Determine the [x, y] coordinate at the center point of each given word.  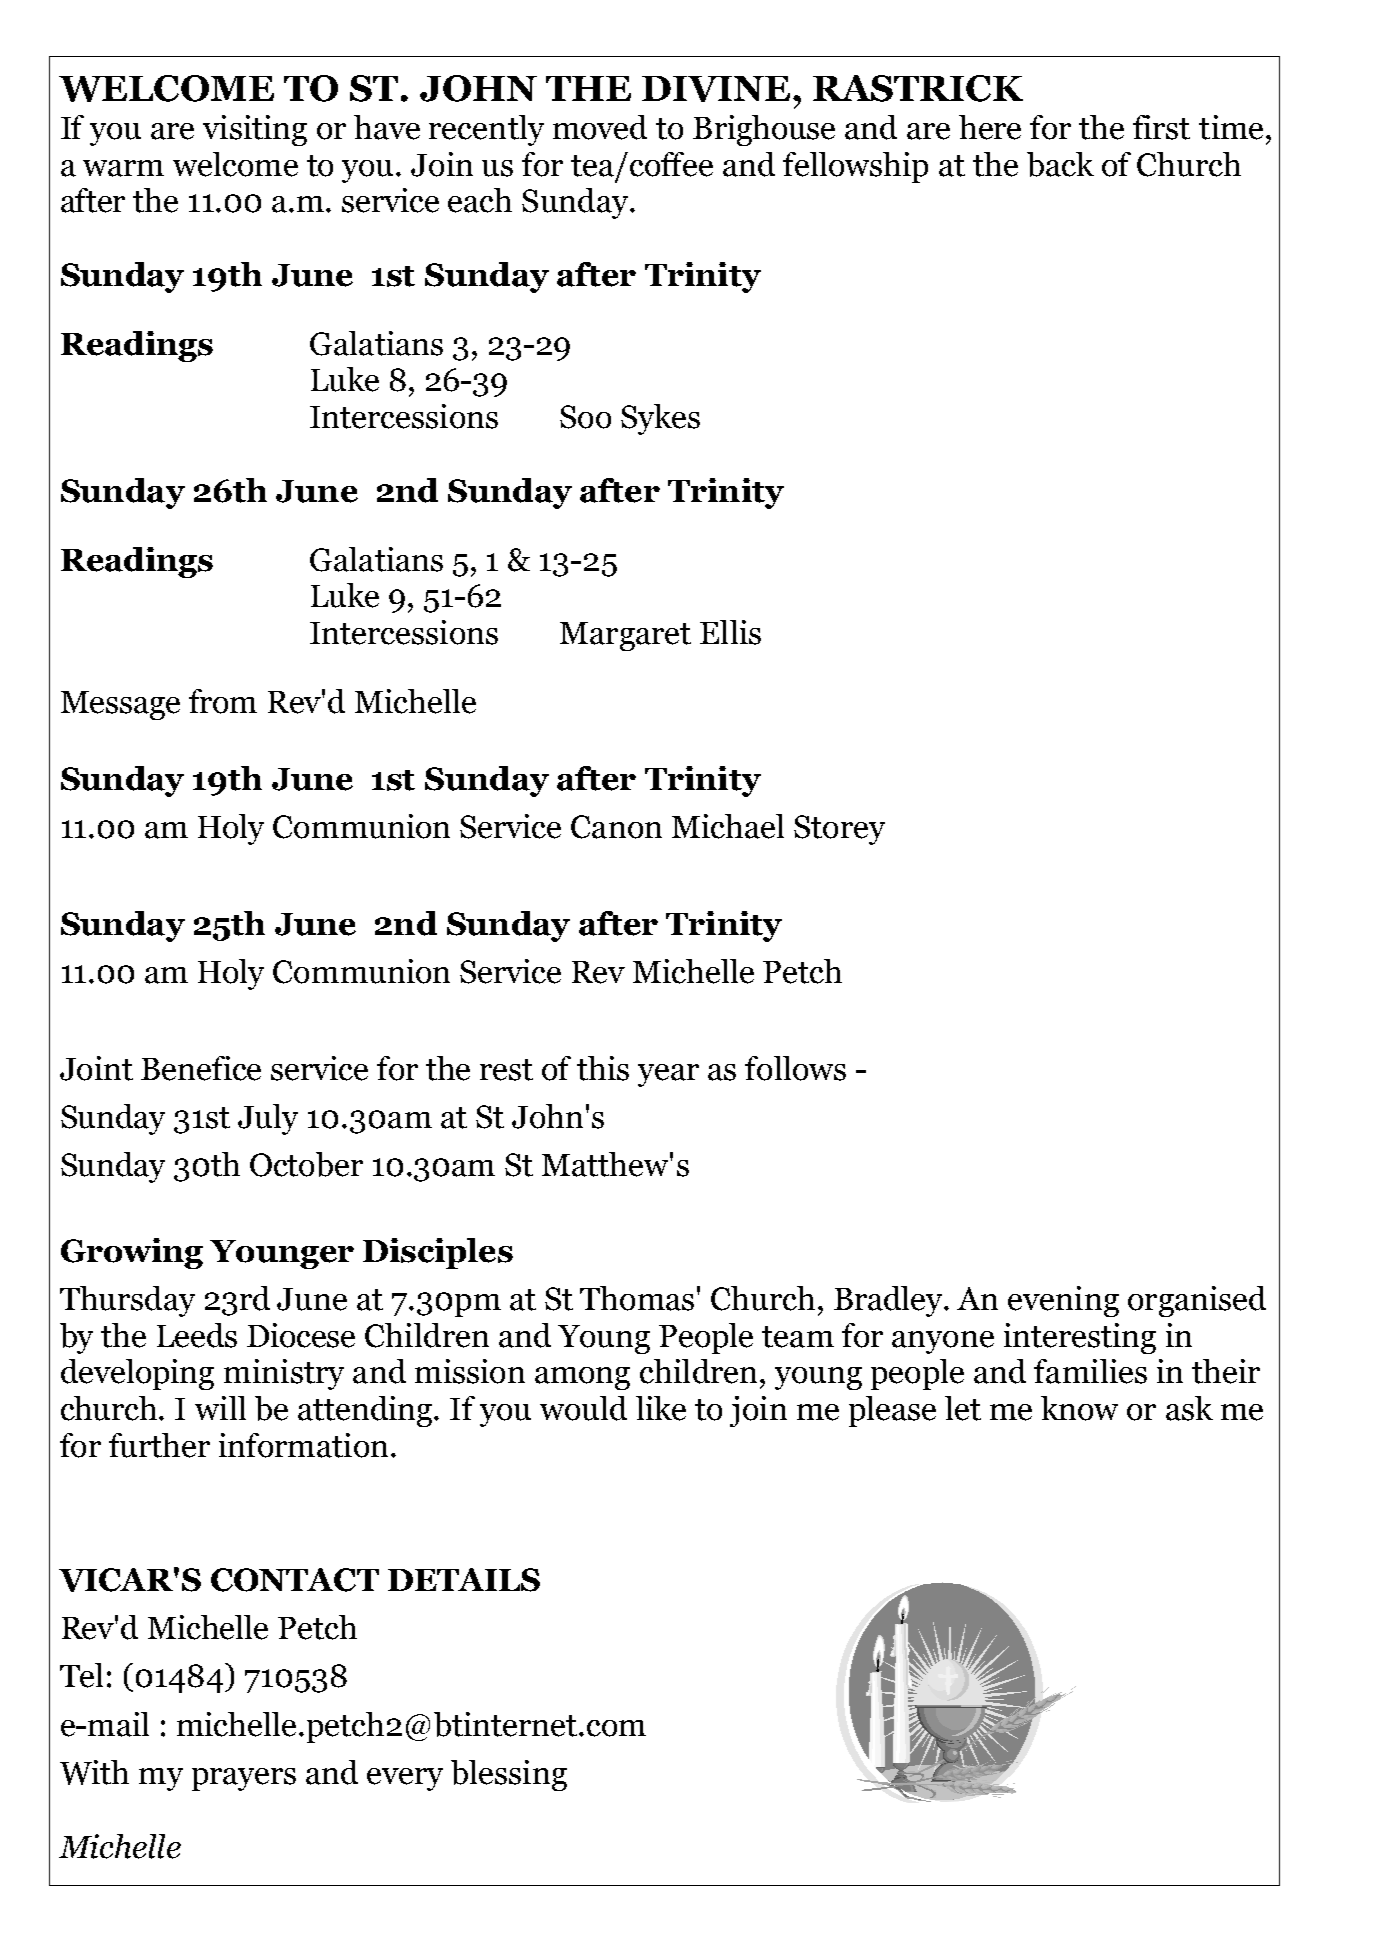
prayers [244, 1779]
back [1060, 164]
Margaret [625, 636]
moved [600, 127]
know [1079, 1408]
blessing [509, 1775]
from [223, 701]
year [668, 1075]
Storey [839, 830]
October [306, 1164]
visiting [255, 130]
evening [1063, 1301]
